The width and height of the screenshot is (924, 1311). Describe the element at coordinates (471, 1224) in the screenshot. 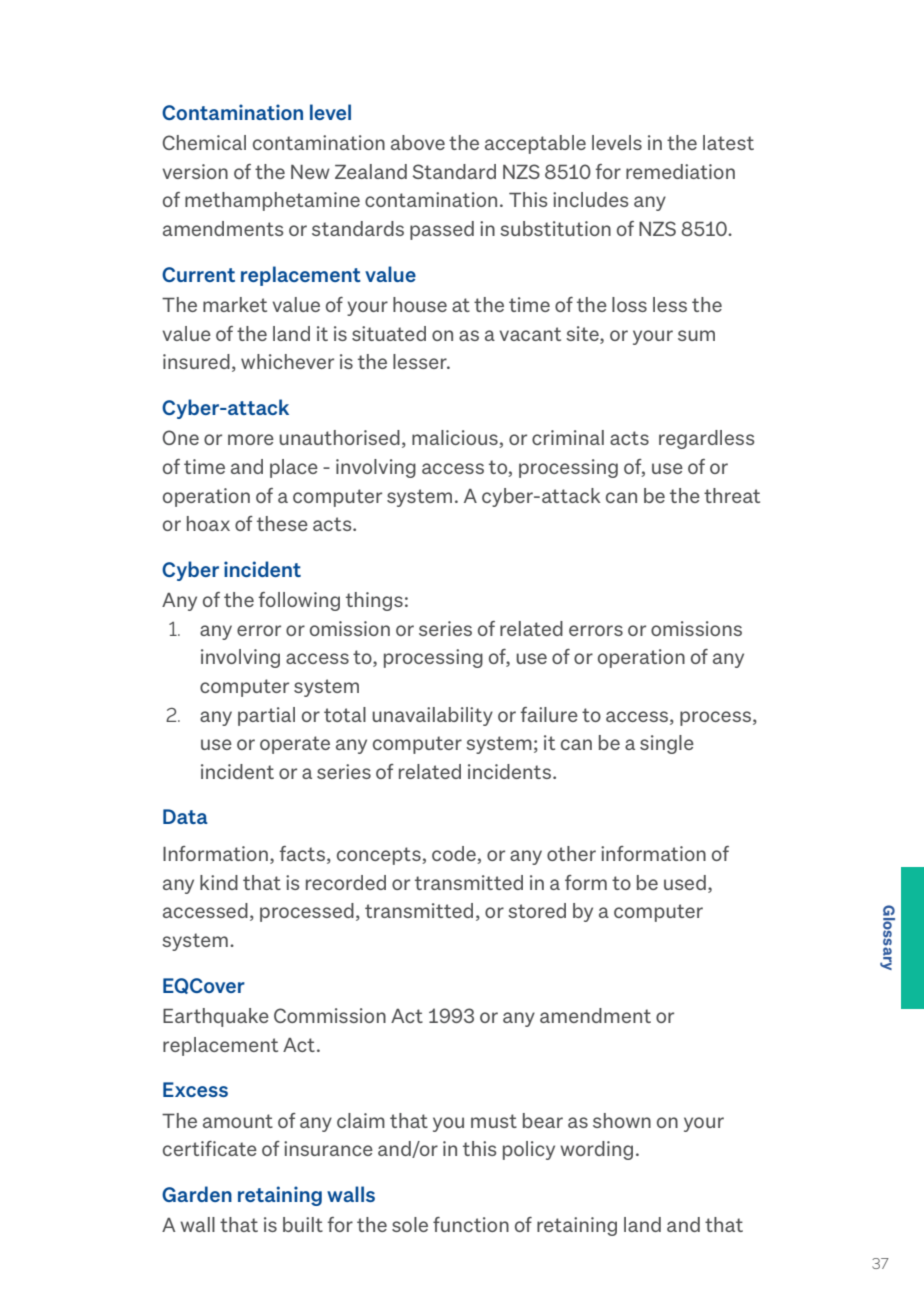

I see `function` at that location.
